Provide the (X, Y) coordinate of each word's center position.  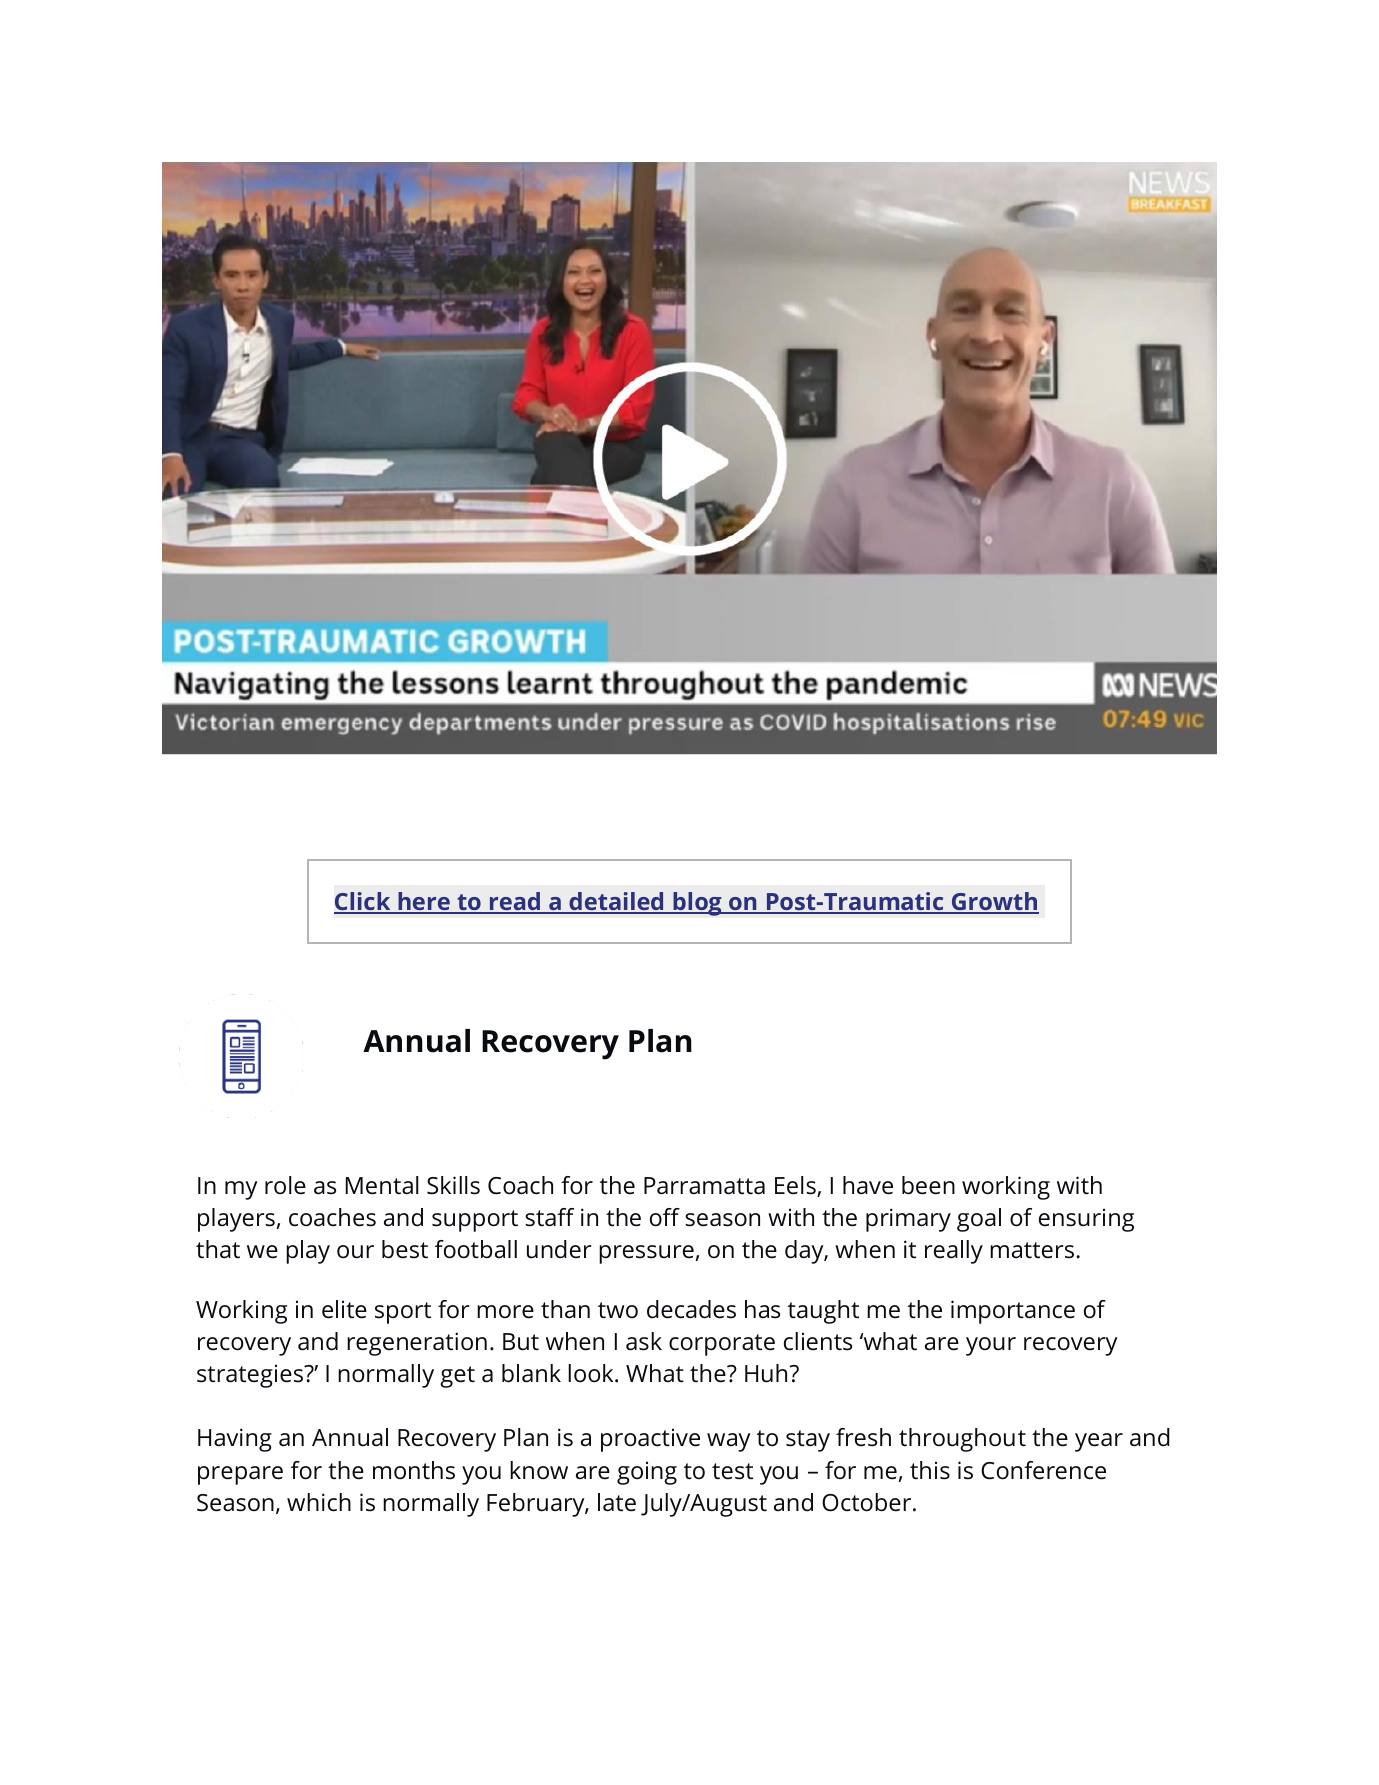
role (285, 1185)
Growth (994, 902)
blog (697, 904)
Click (363, 902)
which (319, 1502)
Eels (796, 1186)
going (647, 1473)
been (928, 1185)
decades (691, 1309)
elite (344, 1309)
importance (1013, 1312)
